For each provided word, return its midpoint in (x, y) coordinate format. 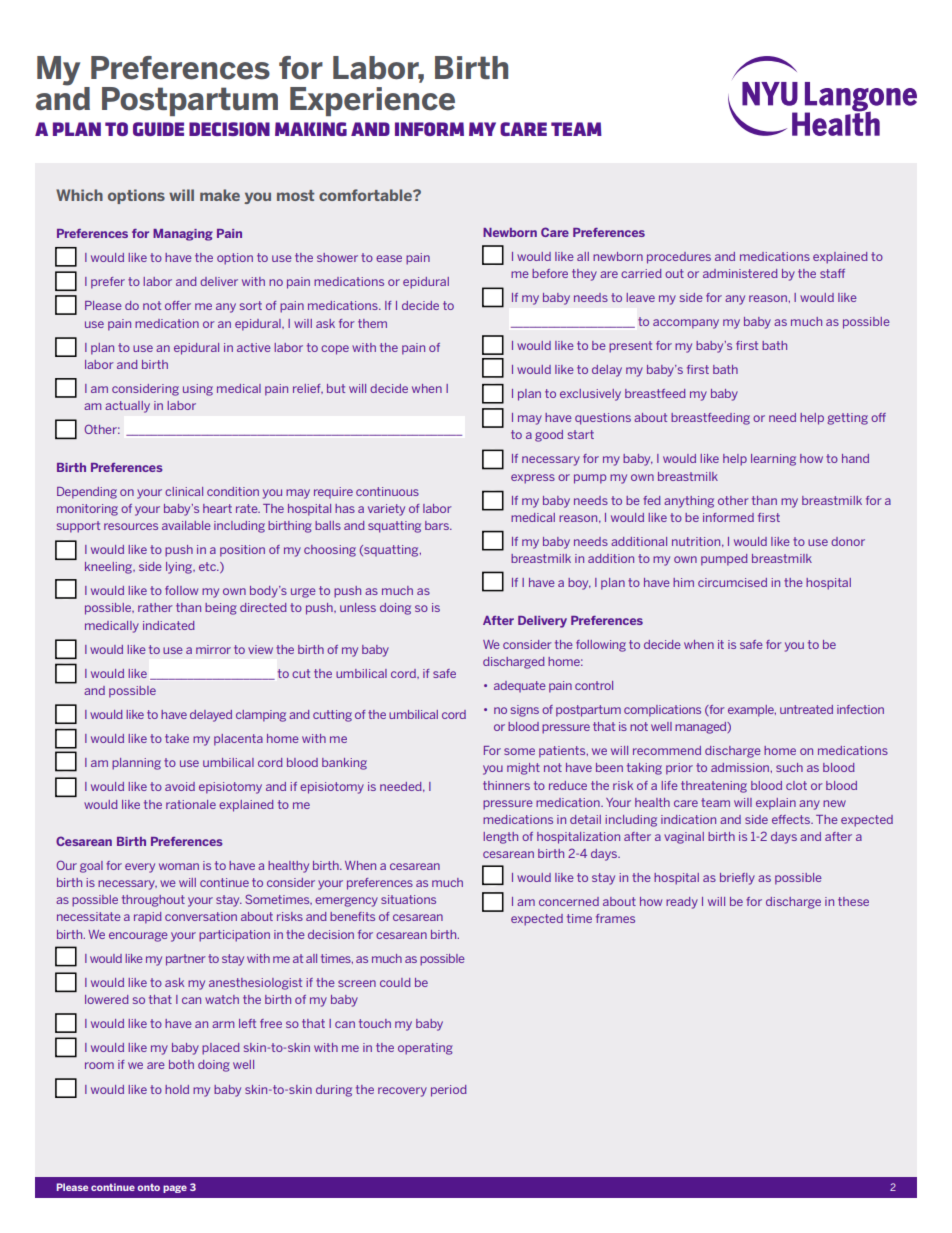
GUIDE (158, 129)
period (449, 1091)
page (175, 1189)
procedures (679, 258)
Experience (372, 101)
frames (615, 918)
